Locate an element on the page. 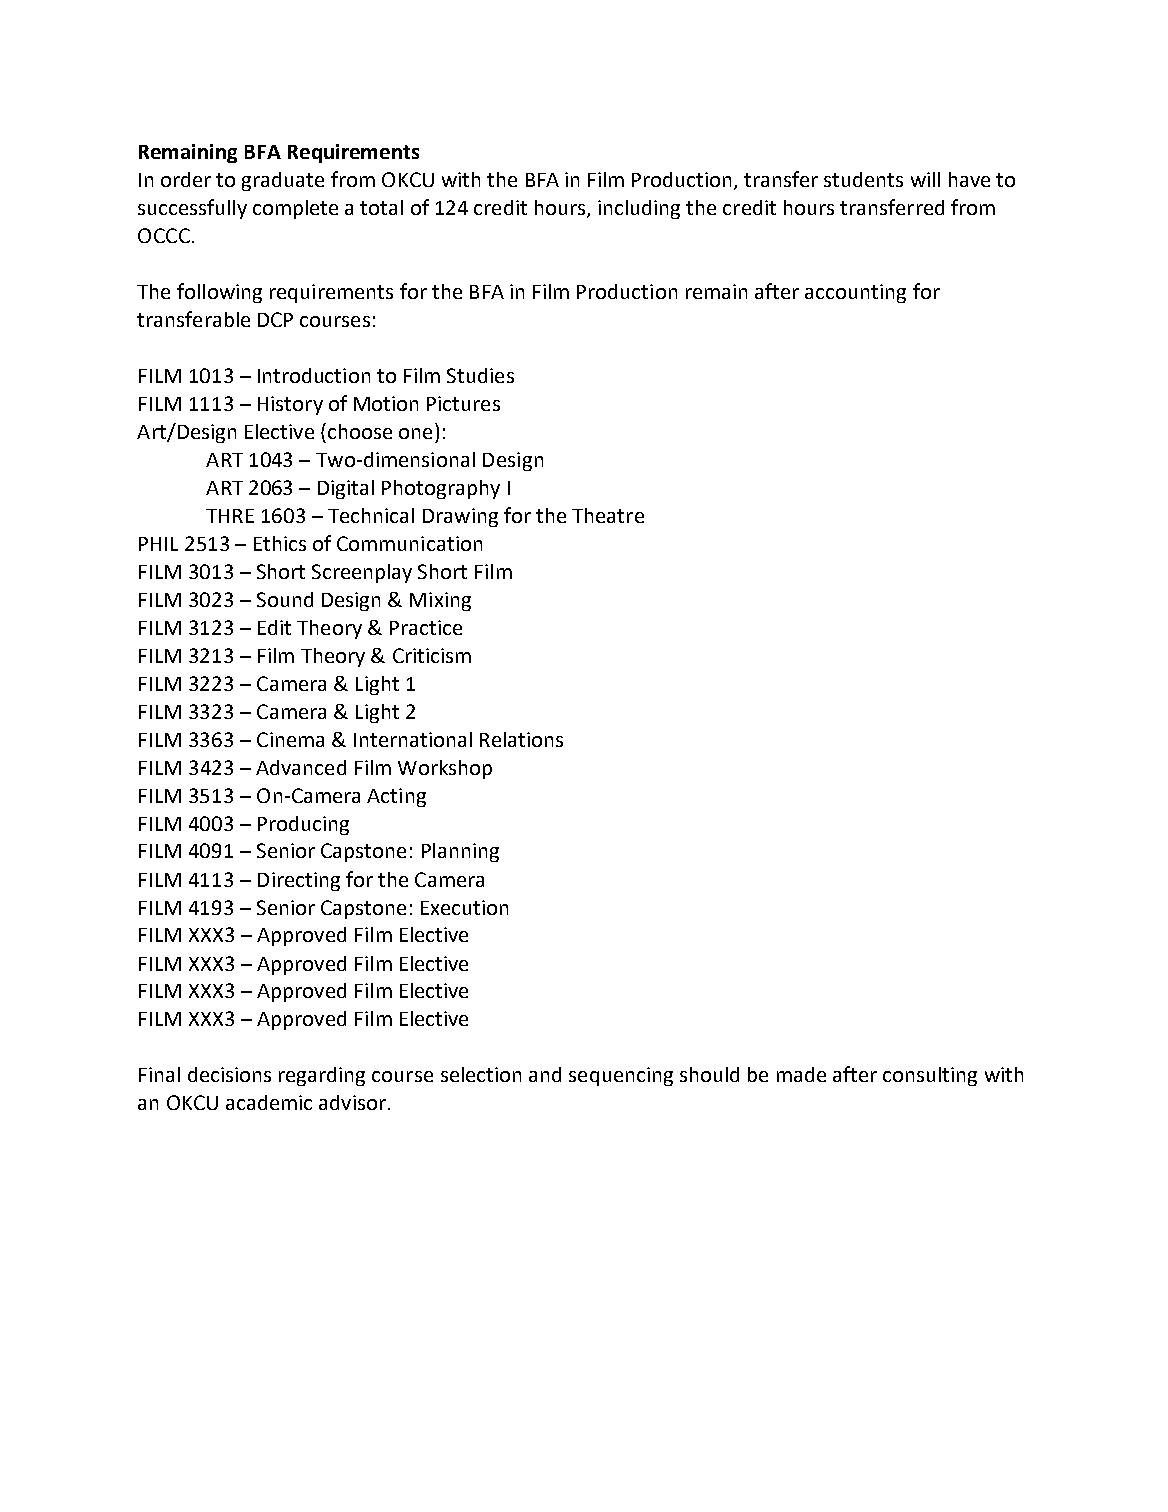 This image has width=1168, height=1512. Relations is located at coordinates (521, 739).
